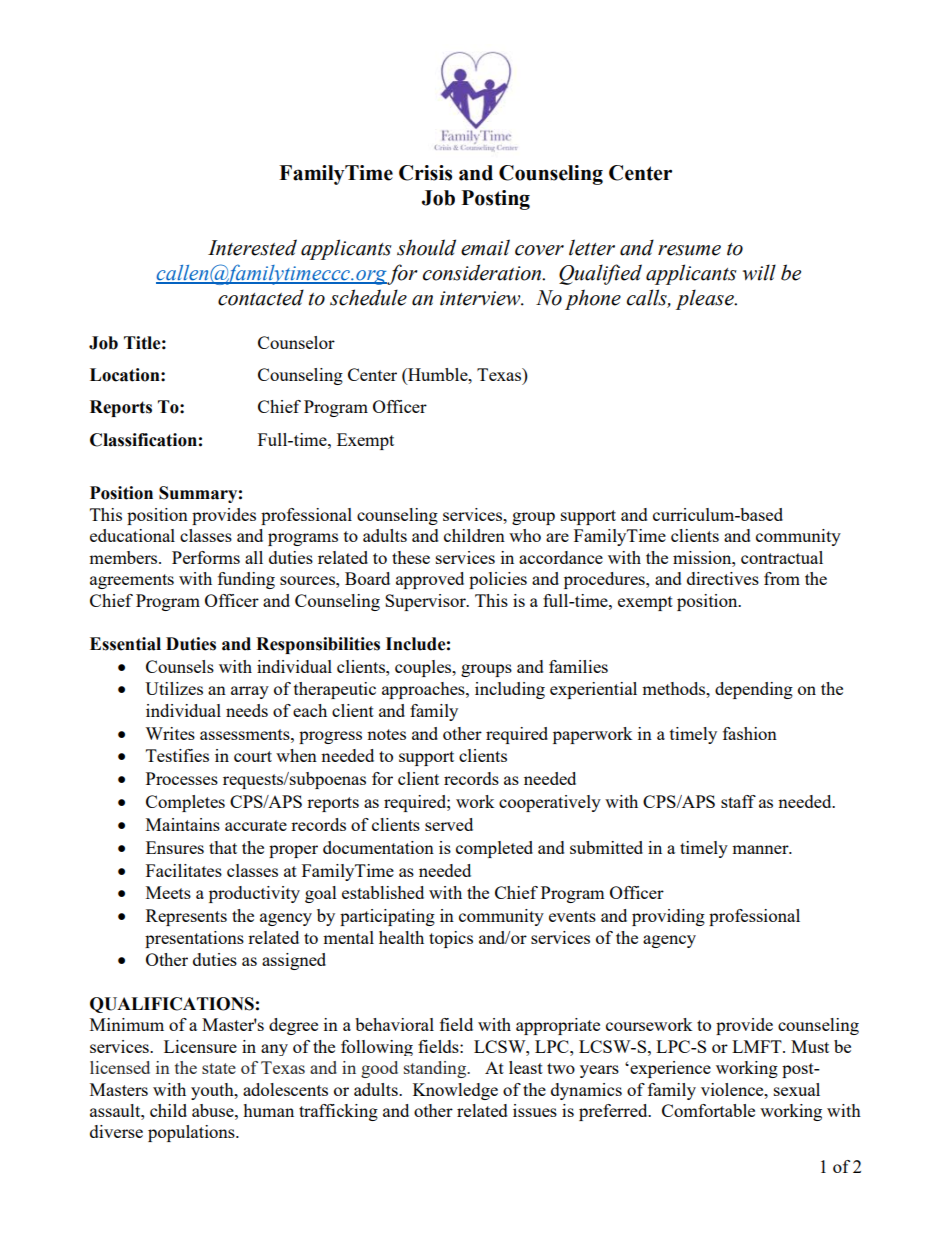 This page has width=952, height=1233. Describe the element at coordinates (213, 1091) in the page. I see `youth` at that location.
